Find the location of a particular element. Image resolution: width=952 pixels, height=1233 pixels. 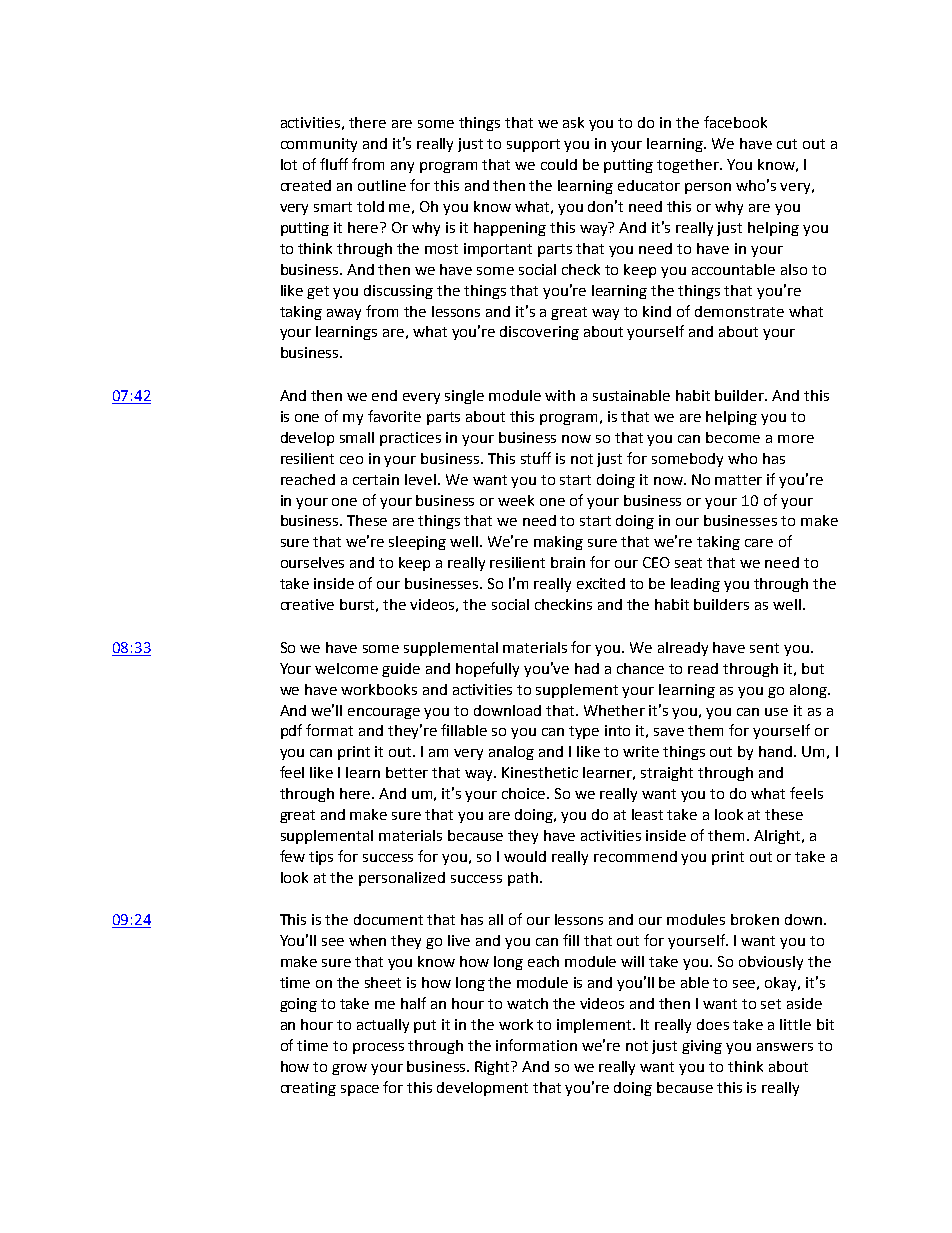

become is located at coordinates (733, 437).
